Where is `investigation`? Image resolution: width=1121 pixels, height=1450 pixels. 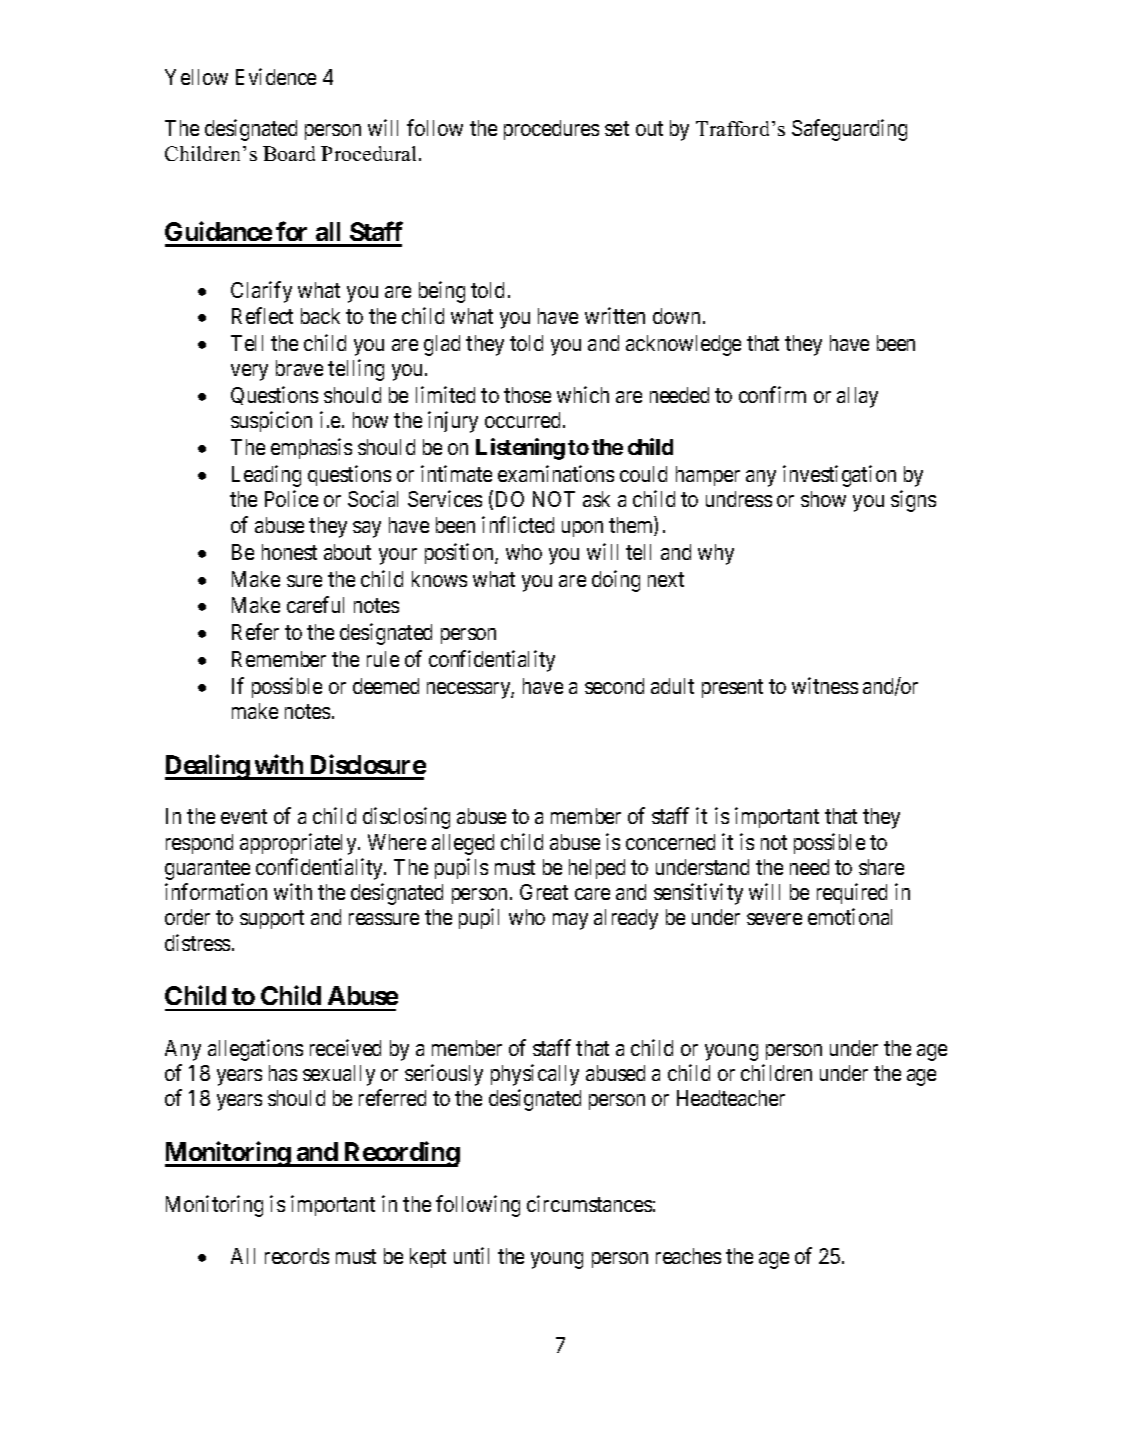
investigation is located at coordinates (839, 476).
